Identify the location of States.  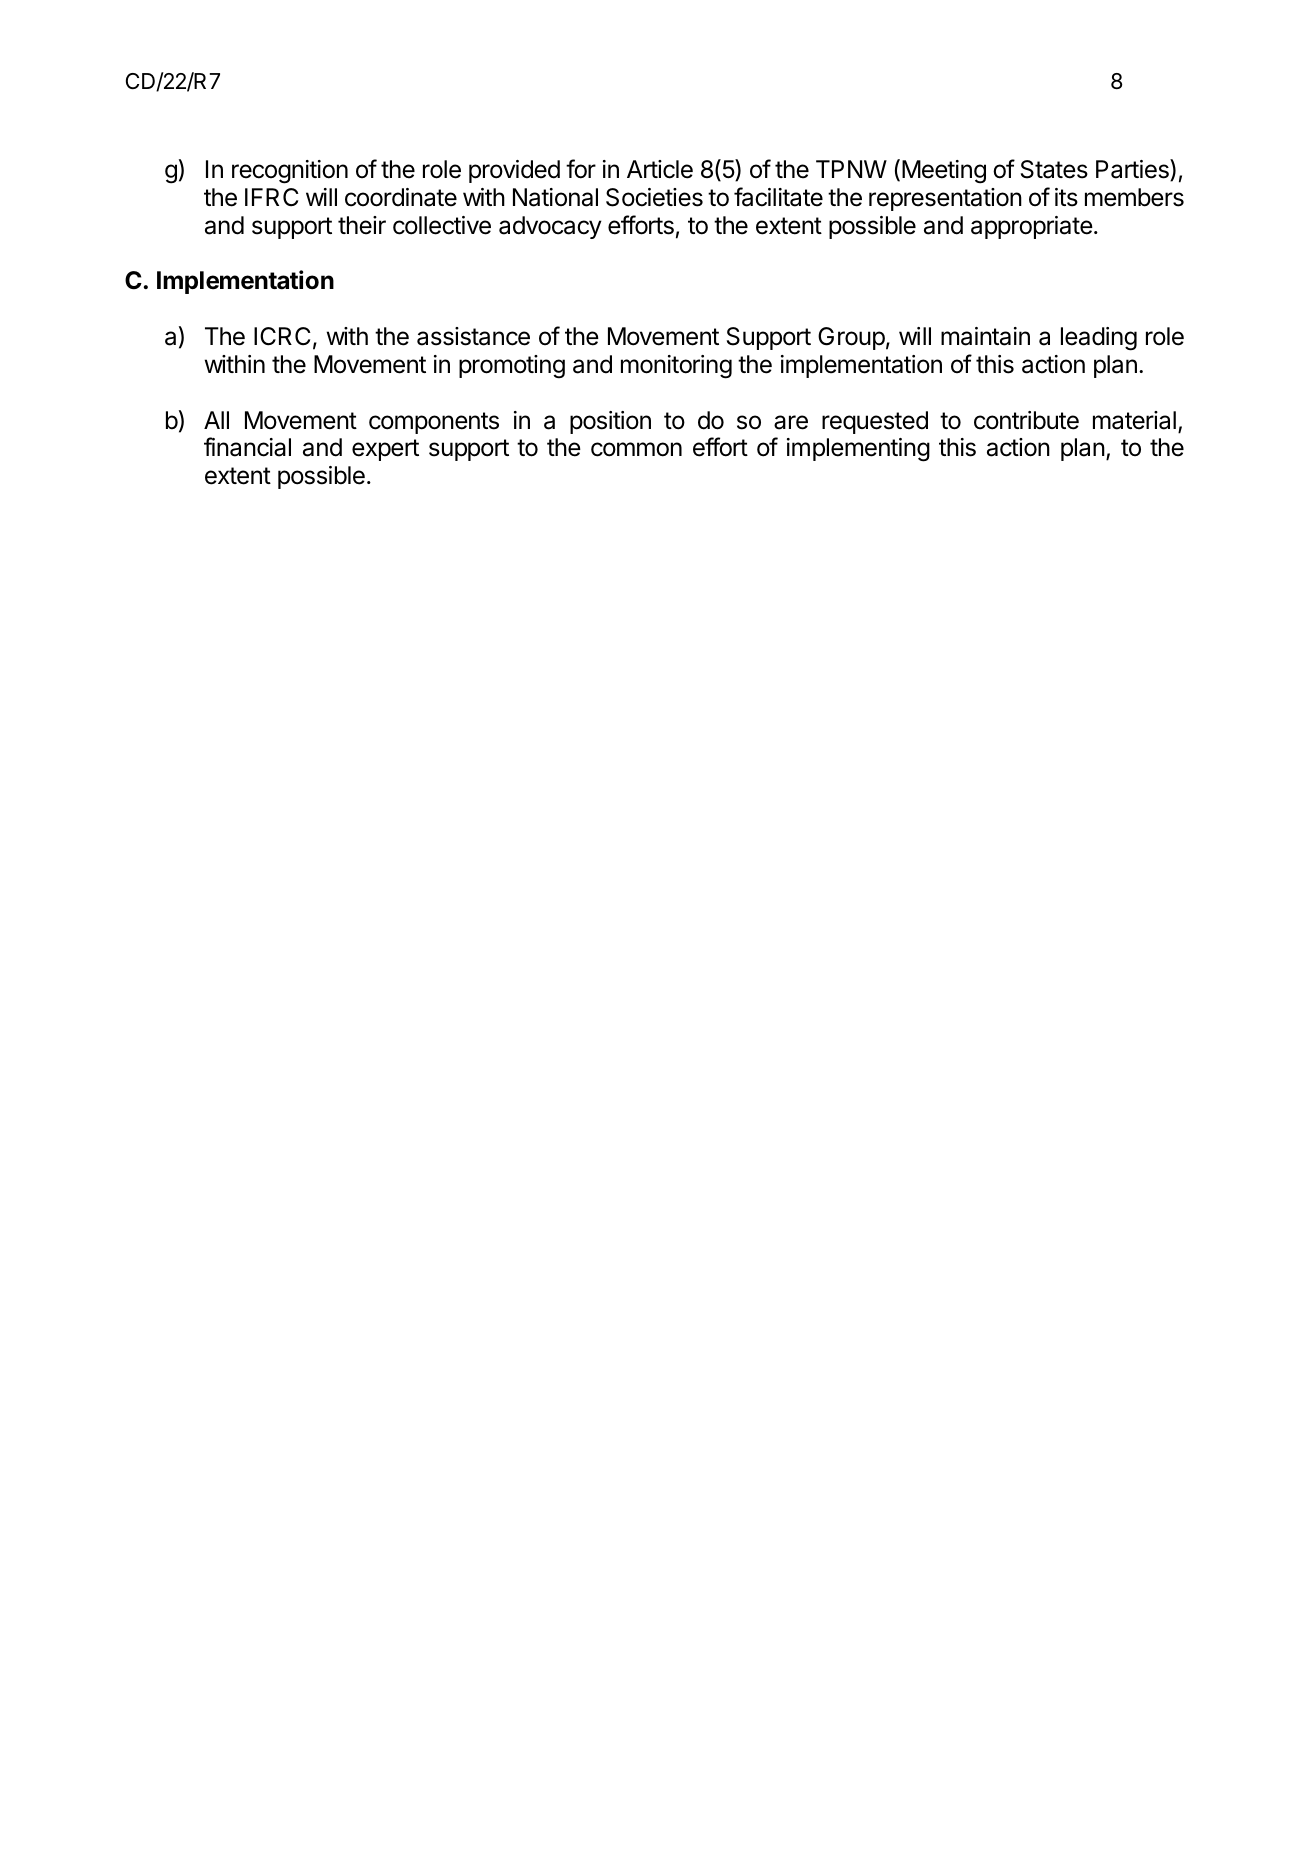
(1054, 169).
